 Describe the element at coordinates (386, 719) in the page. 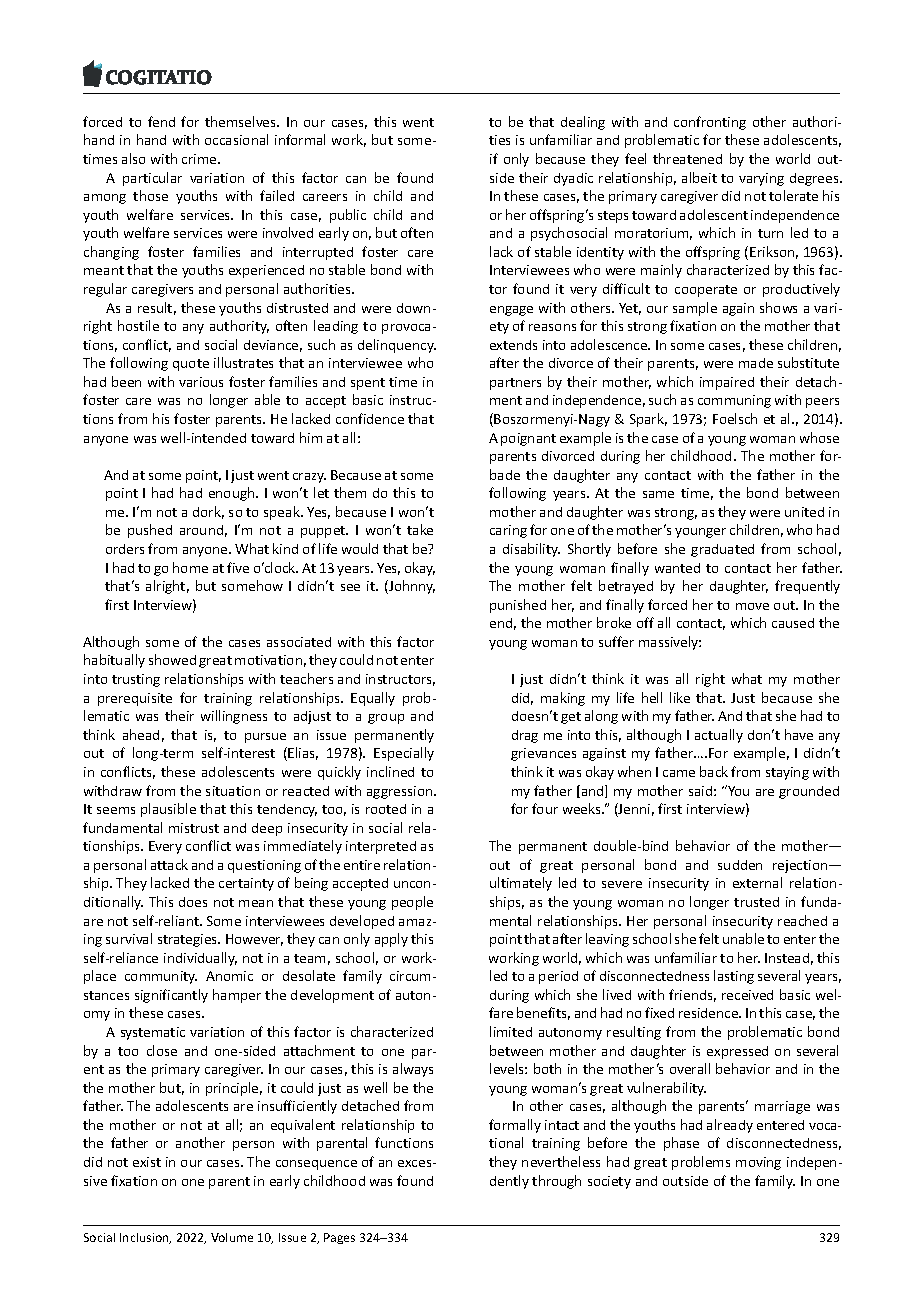

I see `group` at that location.
